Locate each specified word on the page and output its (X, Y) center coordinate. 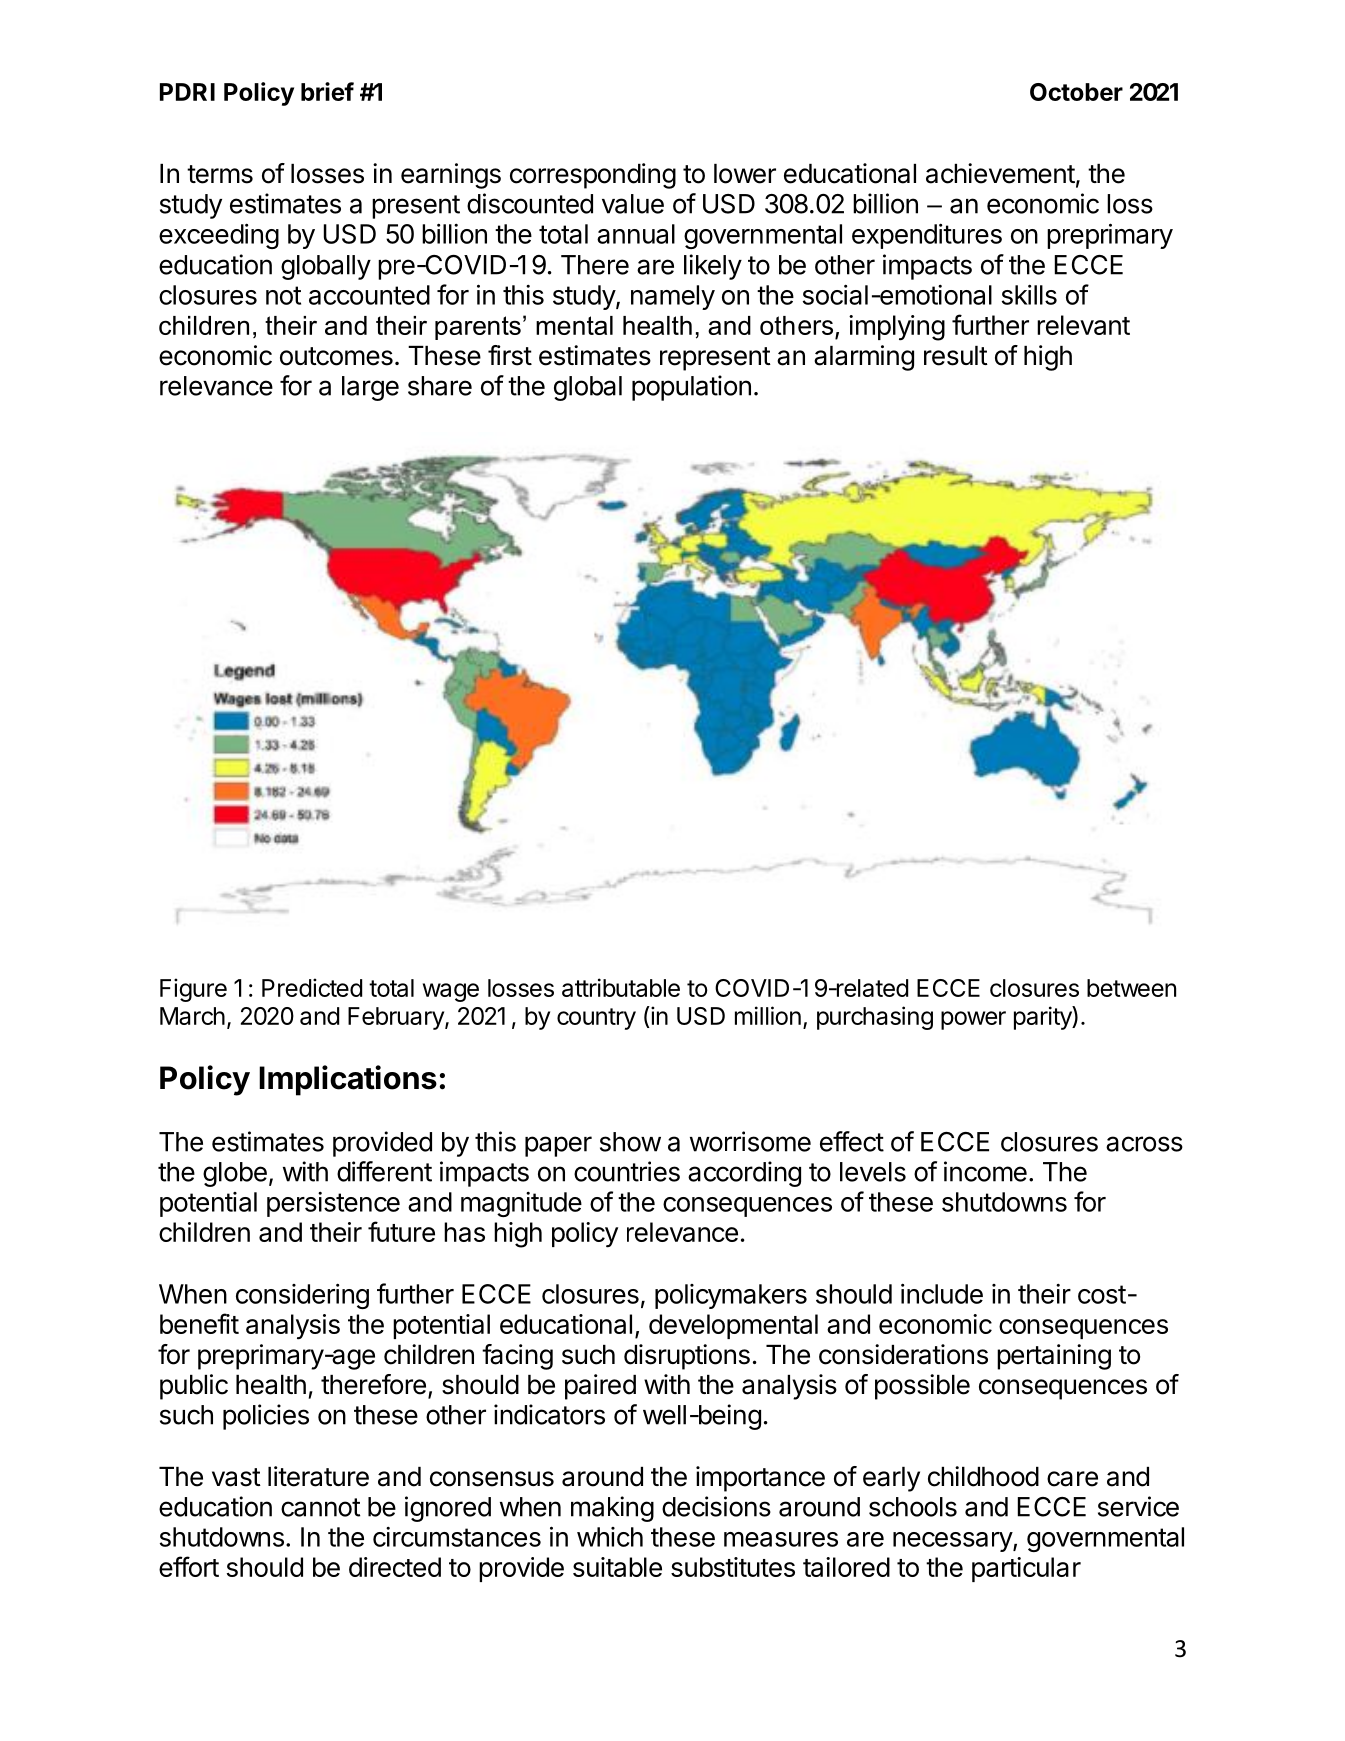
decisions (716, 1506)
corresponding (593, 176)
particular (1026, 1569)
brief (327, 91)
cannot (320, 1507)
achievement (1000, 173)
